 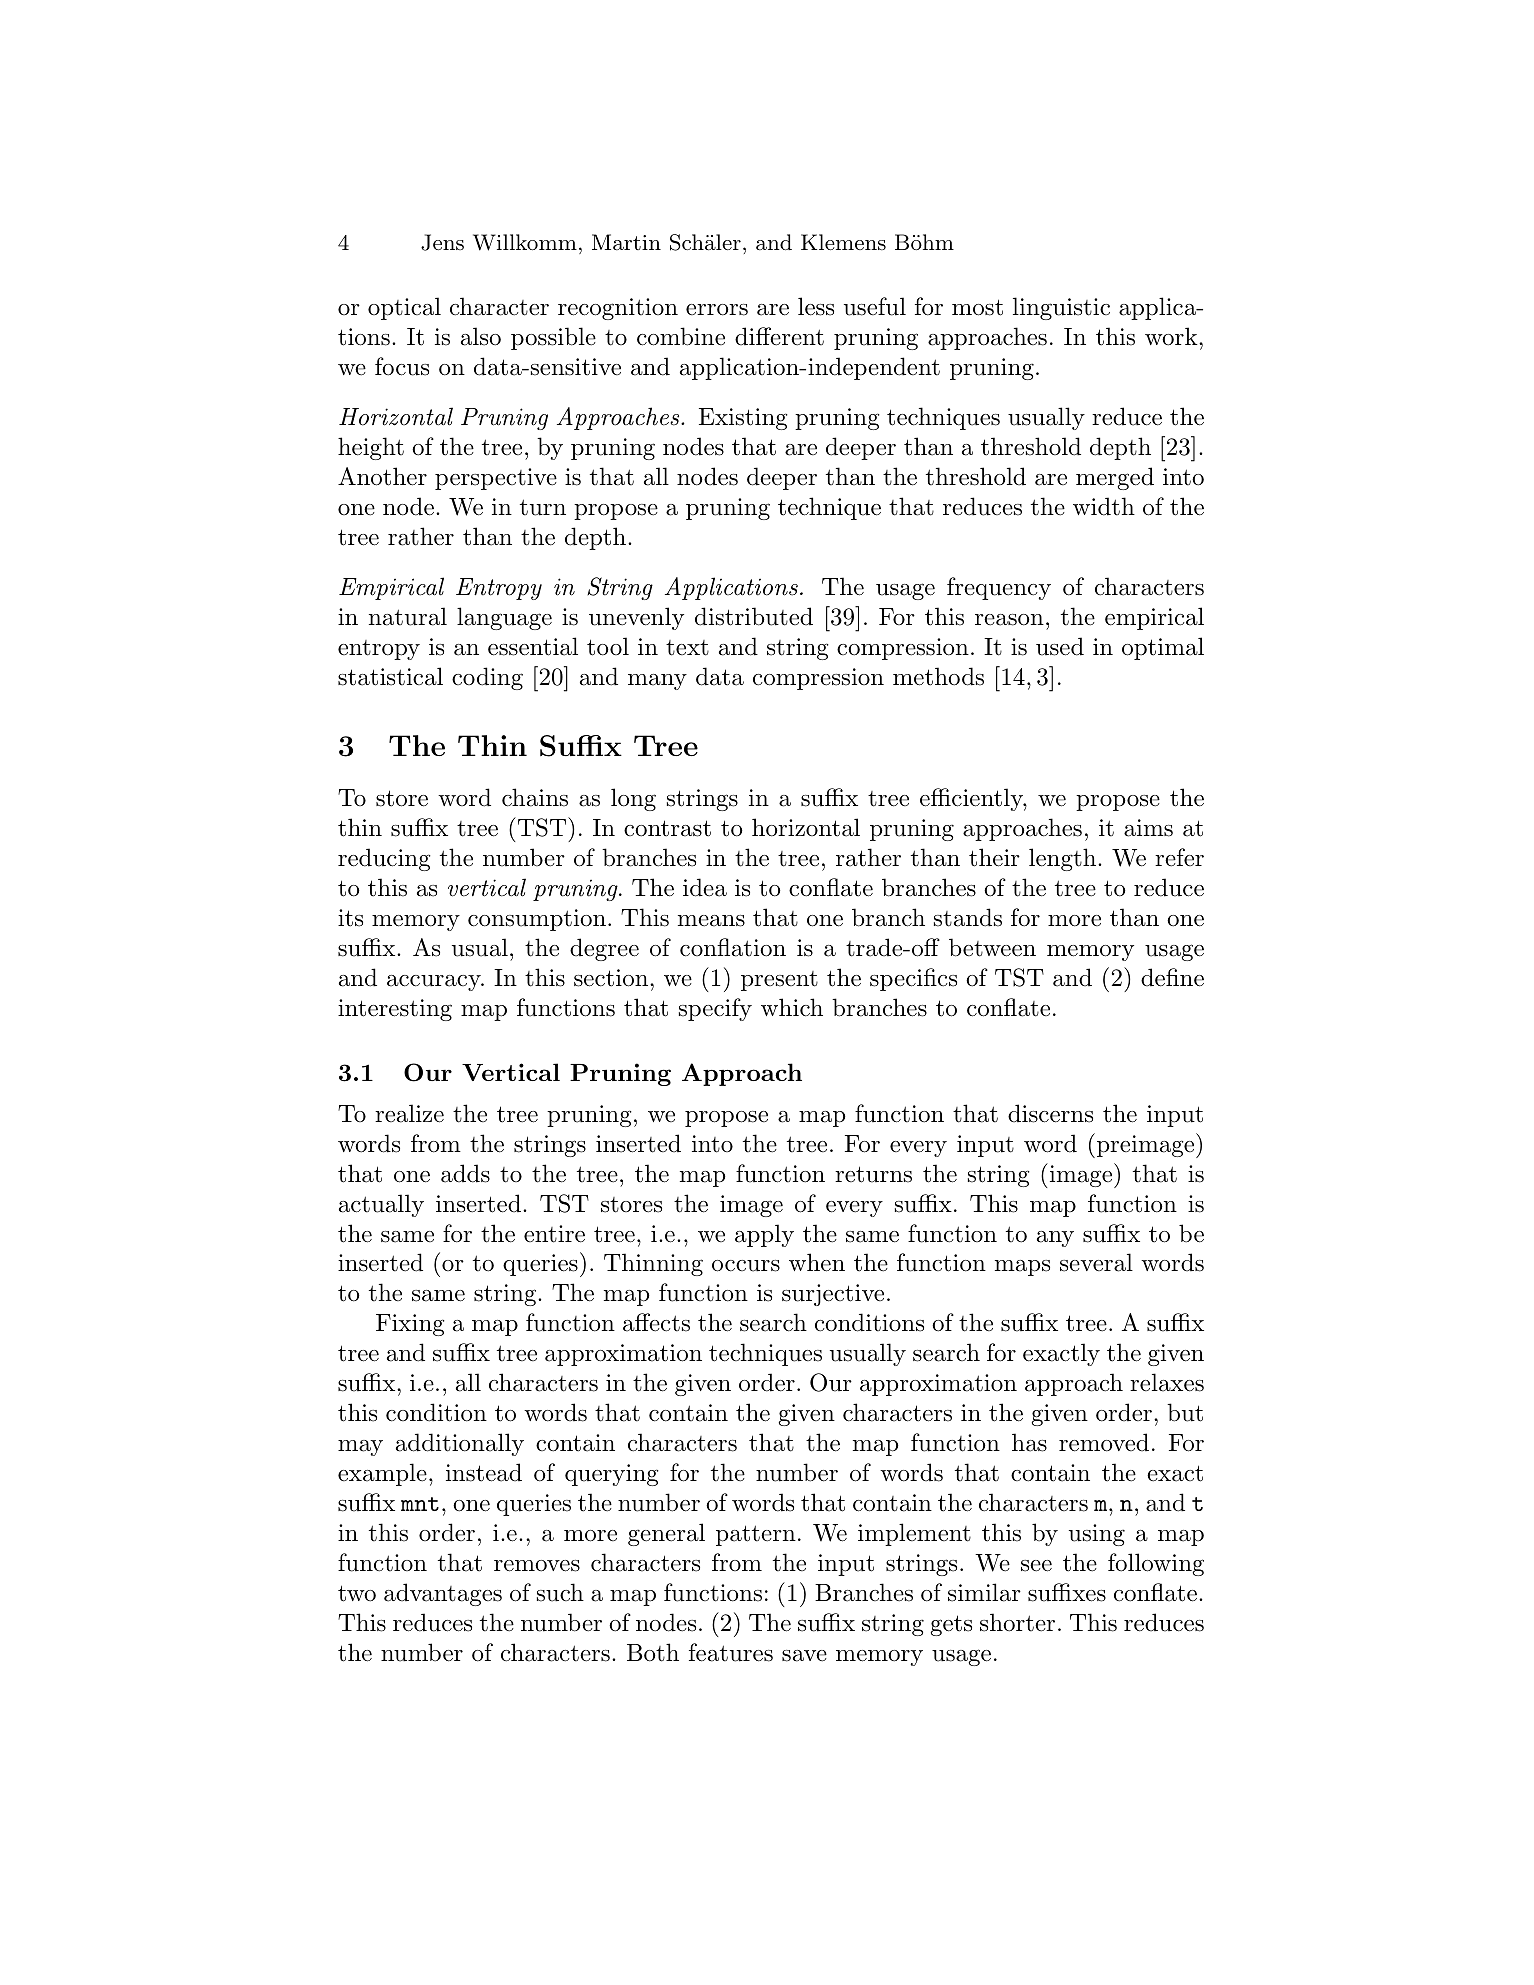 What do you see at coordinates (992, 947) in the image?
I see `between` at bounding box center [992, 947].
